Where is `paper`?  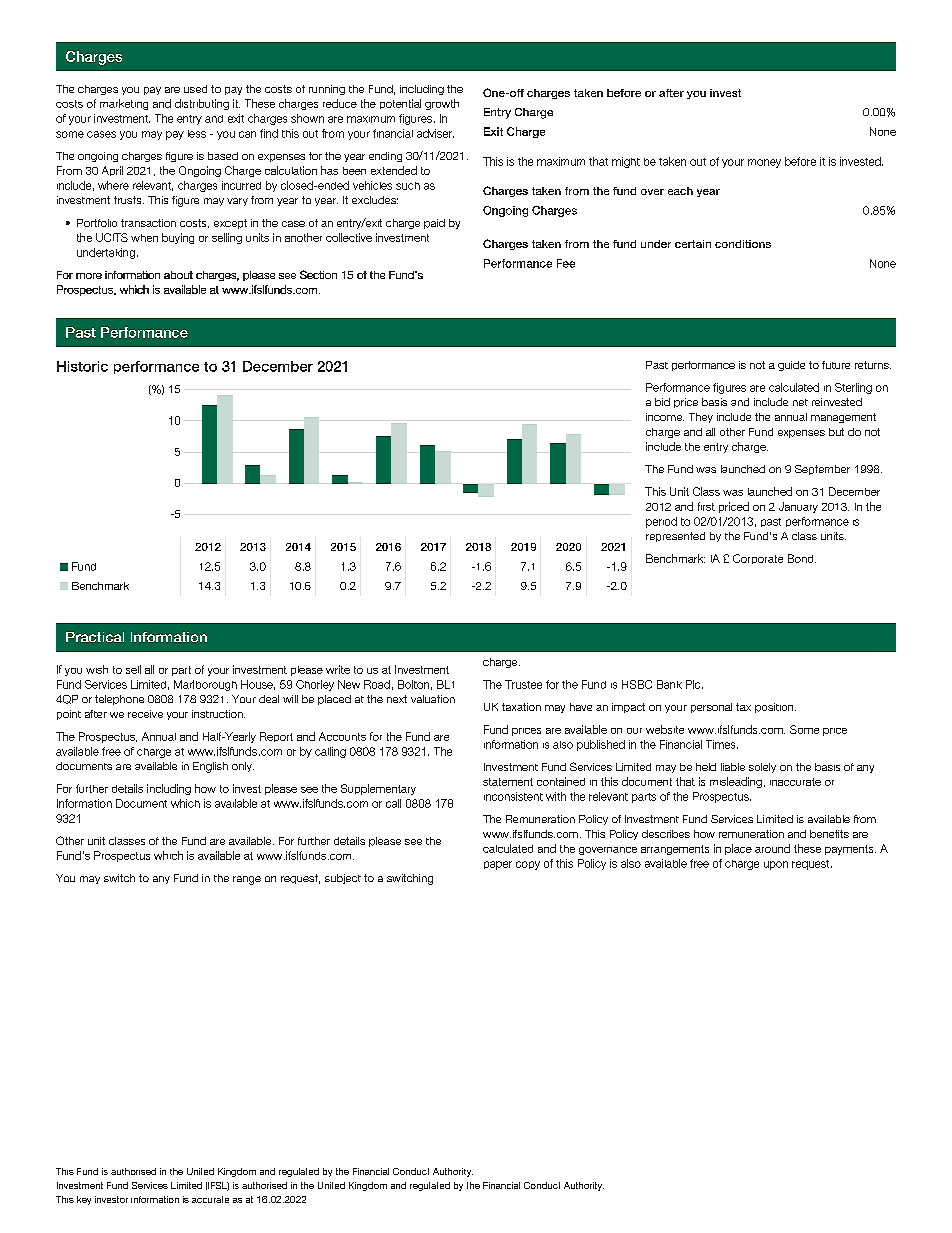 paper is located at coordinates (498, 865).
